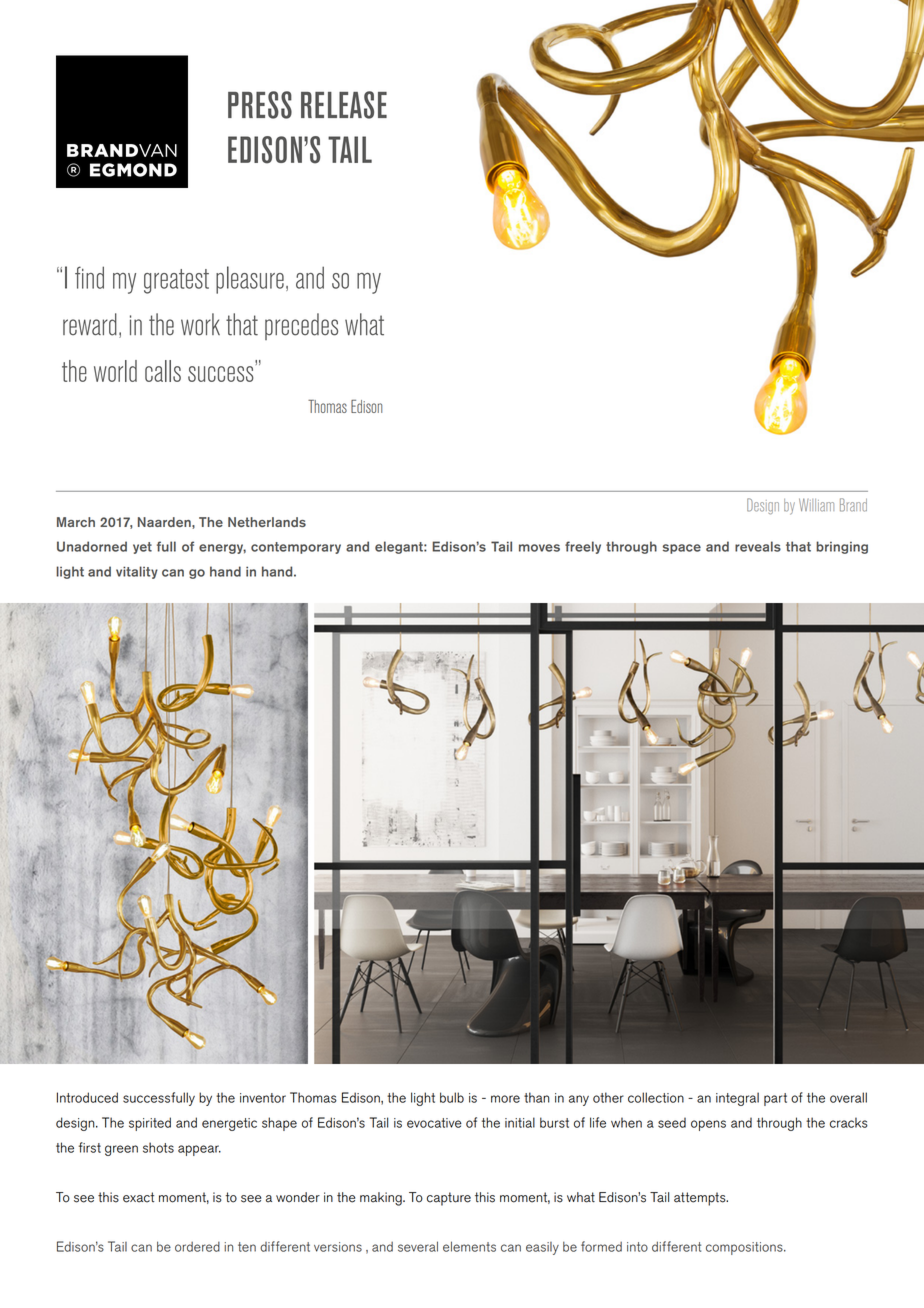  Describe the element at coordinates (87, 1097) in the page. I see `Introduced` at that location.
